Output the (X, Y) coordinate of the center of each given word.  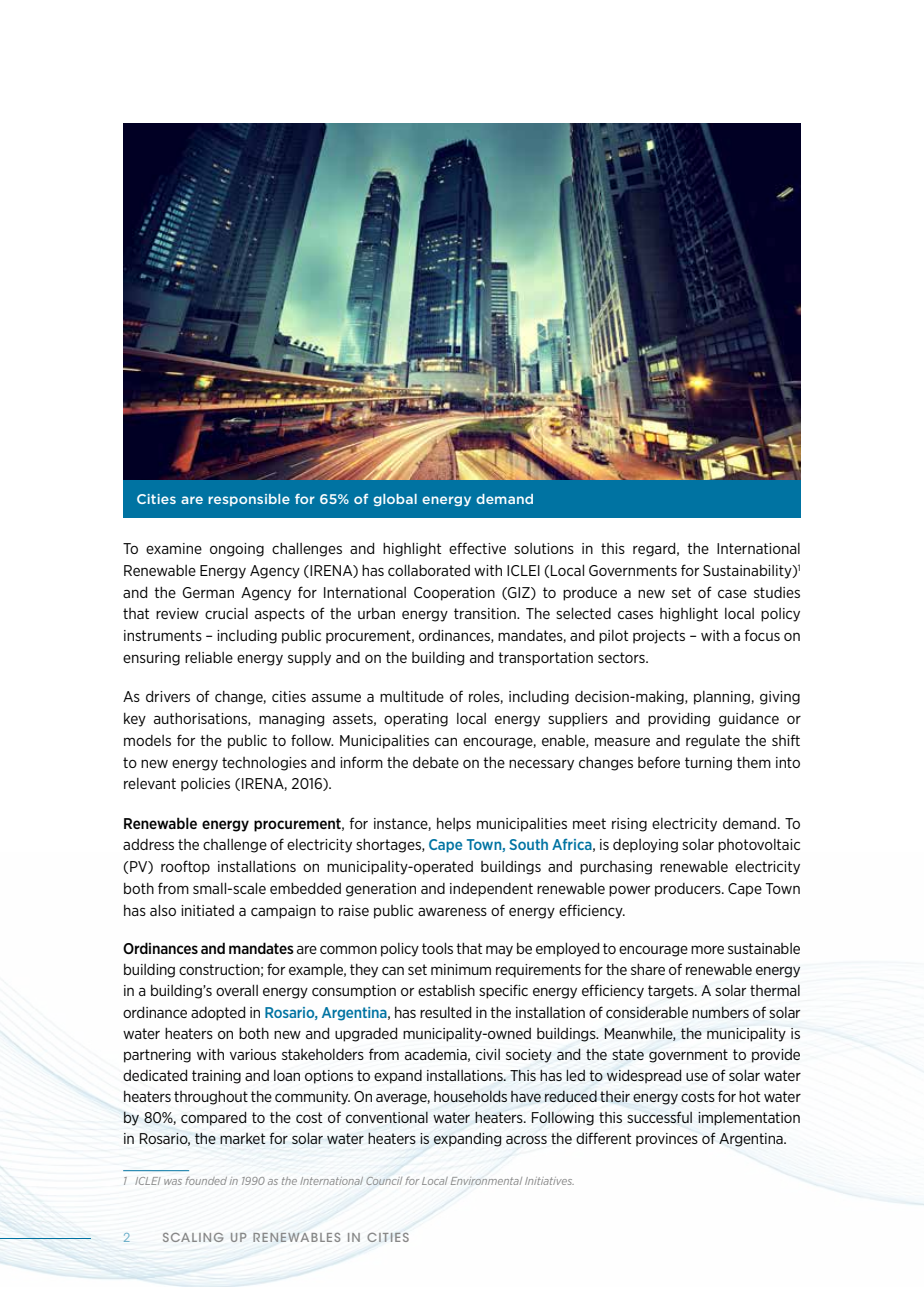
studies (777, 592)
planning (723, 698)
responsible (249, 500)
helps (454, 825)
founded (206, 1181)
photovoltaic (759, 846)
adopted (218, 1013)
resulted (445, 1012)
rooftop (185, 867)
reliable (209, 657)
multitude (412, 696)
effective (477, 548)
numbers (720, 1012)
